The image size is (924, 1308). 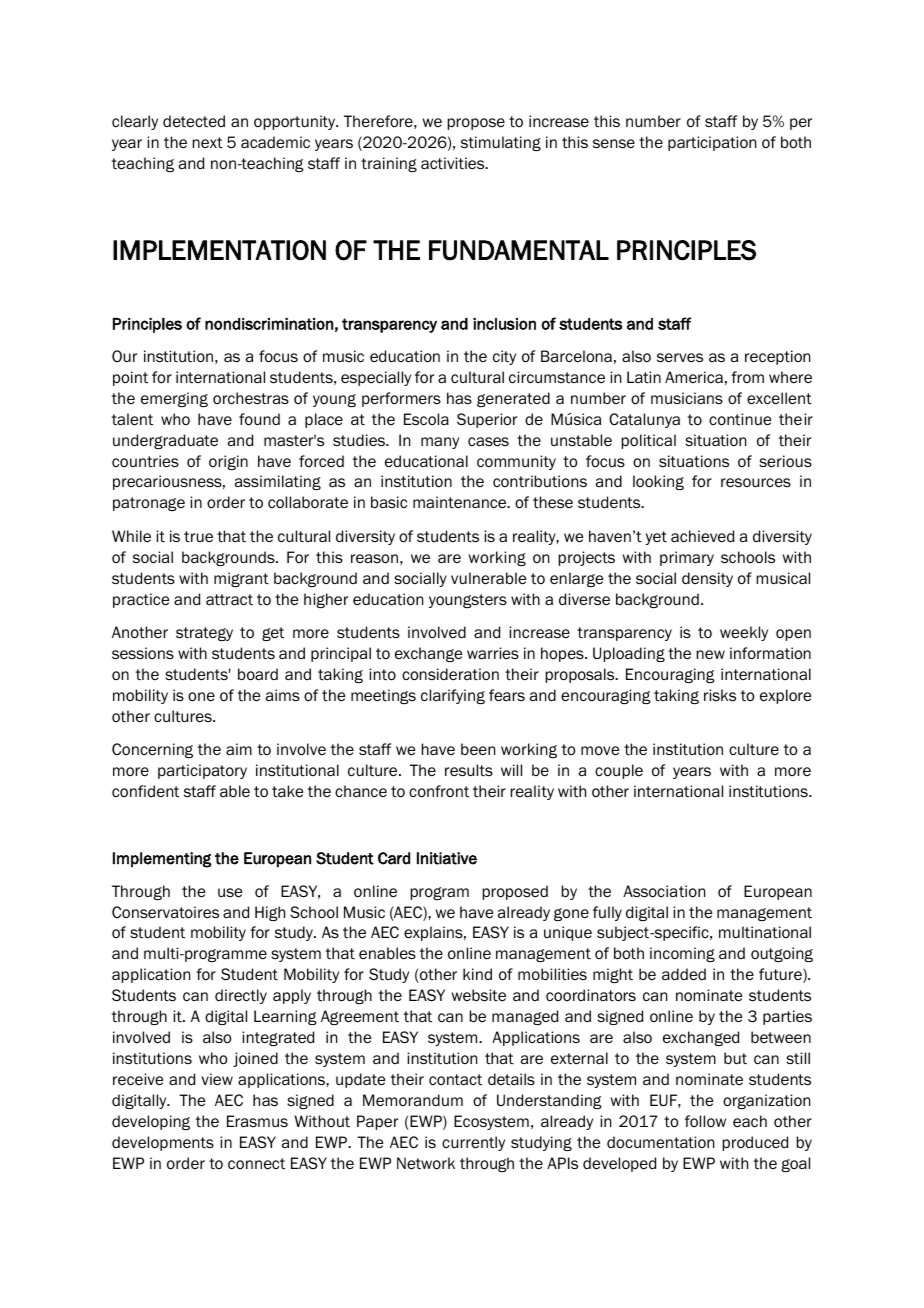 What do you see at coordinates (682, 954) in the screenshot?
I see `incoming` at bounding box center [682, 954].
